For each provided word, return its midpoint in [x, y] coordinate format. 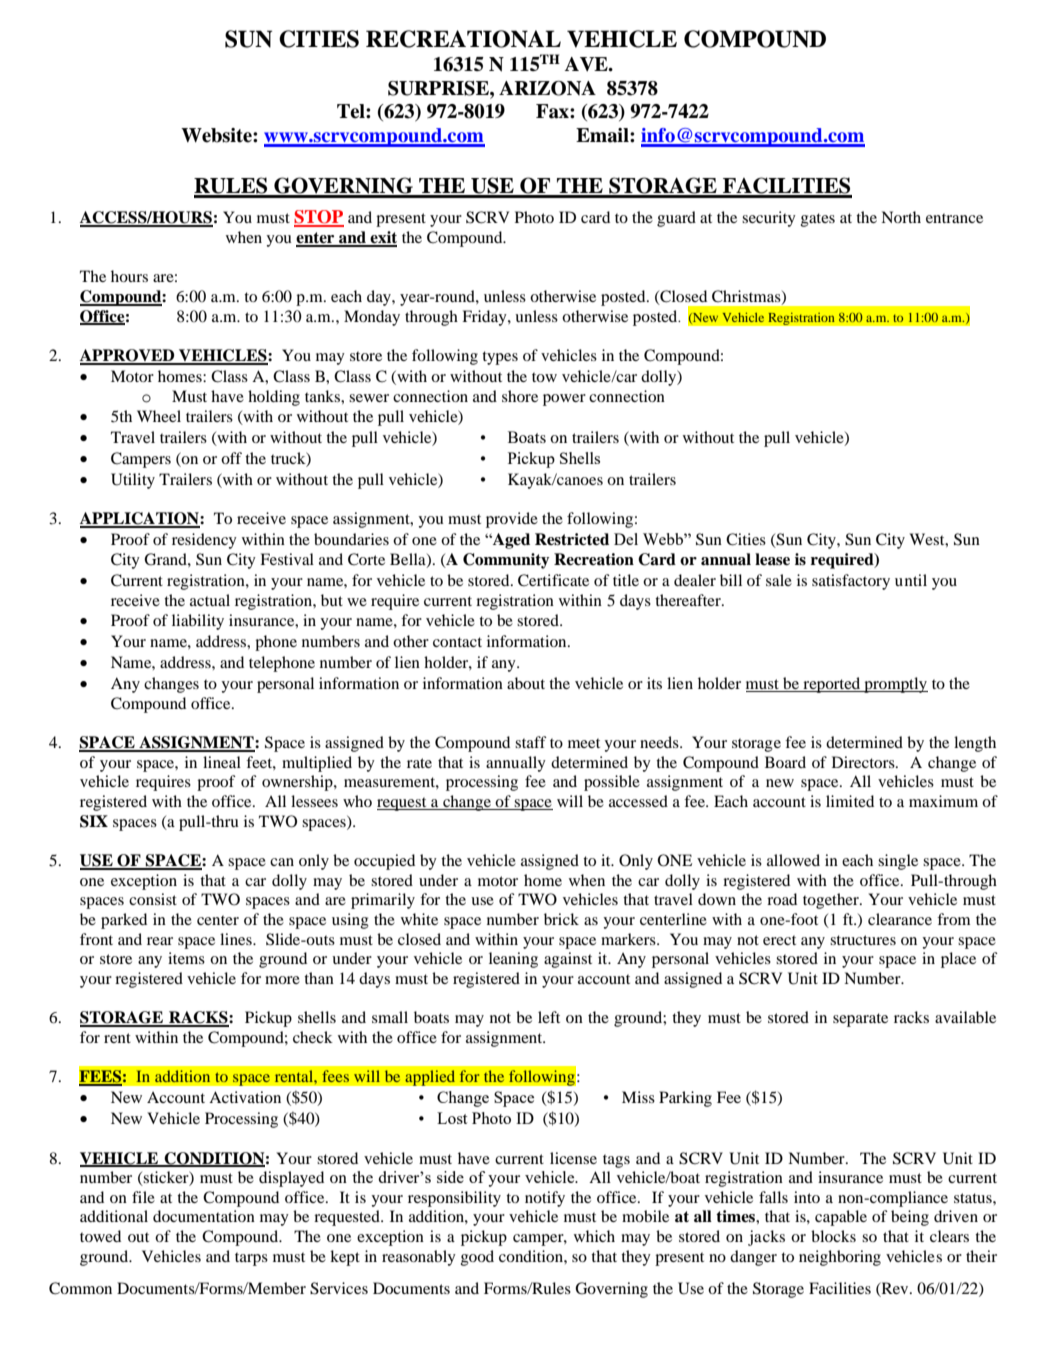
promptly [895, 685]
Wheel [159, 416]
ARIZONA [547, 88]
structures [863, 940]
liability [198, 622]
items [186, 958]
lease [772, 559]
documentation [204, 1216]
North [901, 217]
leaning [513, 960]
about [526, 683]
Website [217, 135]
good [477, 1258]
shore [520, 396]
